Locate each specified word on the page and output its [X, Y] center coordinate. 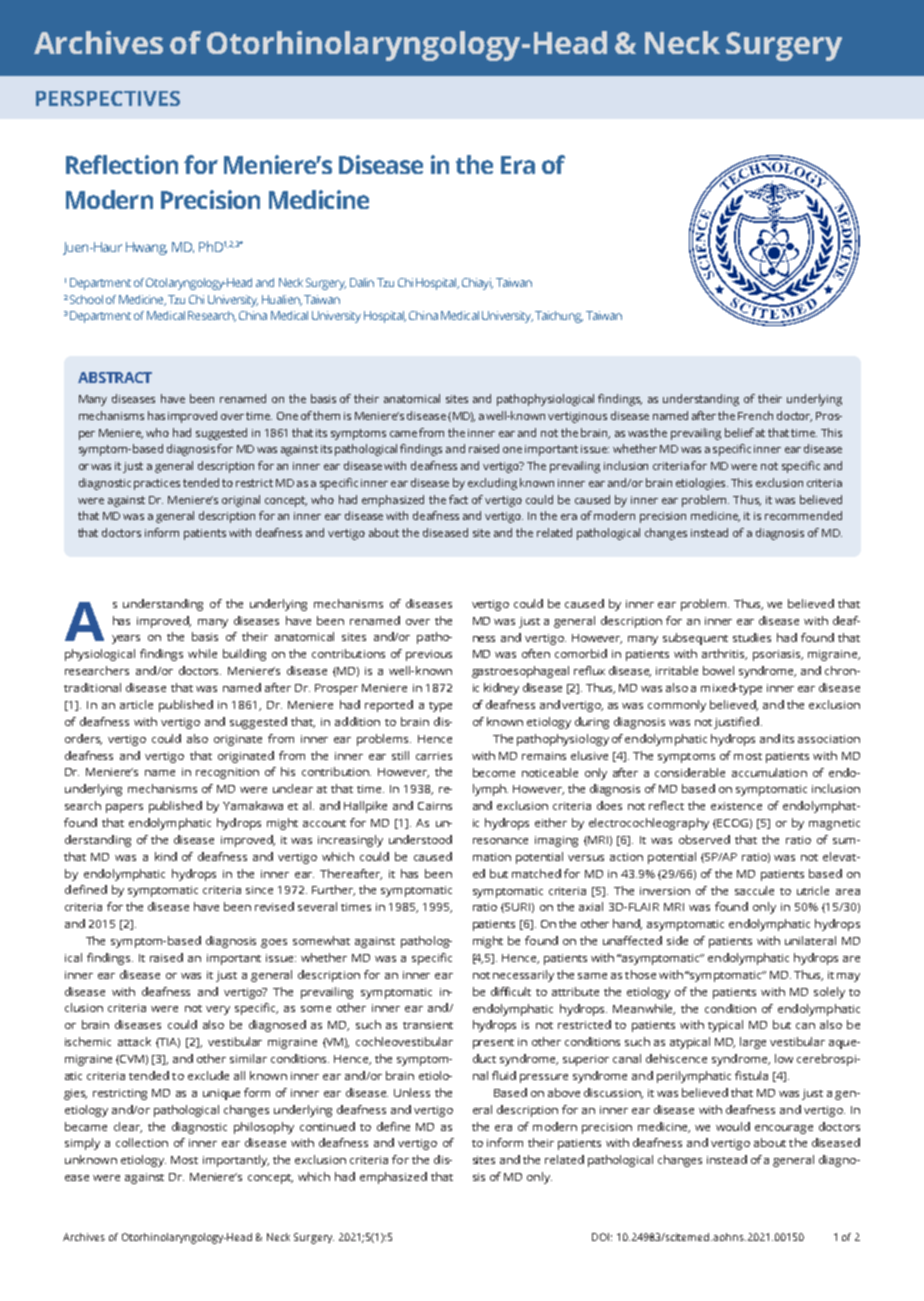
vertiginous [577, 417]
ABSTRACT [115, 377]
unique [221, 1094]
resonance [500, 841]
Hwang [146, 248]
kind [166, 856]
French [755, 415]
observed [704, 839]
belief [739, 432]
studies [752, 637]
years [126, 639]
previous [429, 655]
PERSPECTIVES [108, 98]
